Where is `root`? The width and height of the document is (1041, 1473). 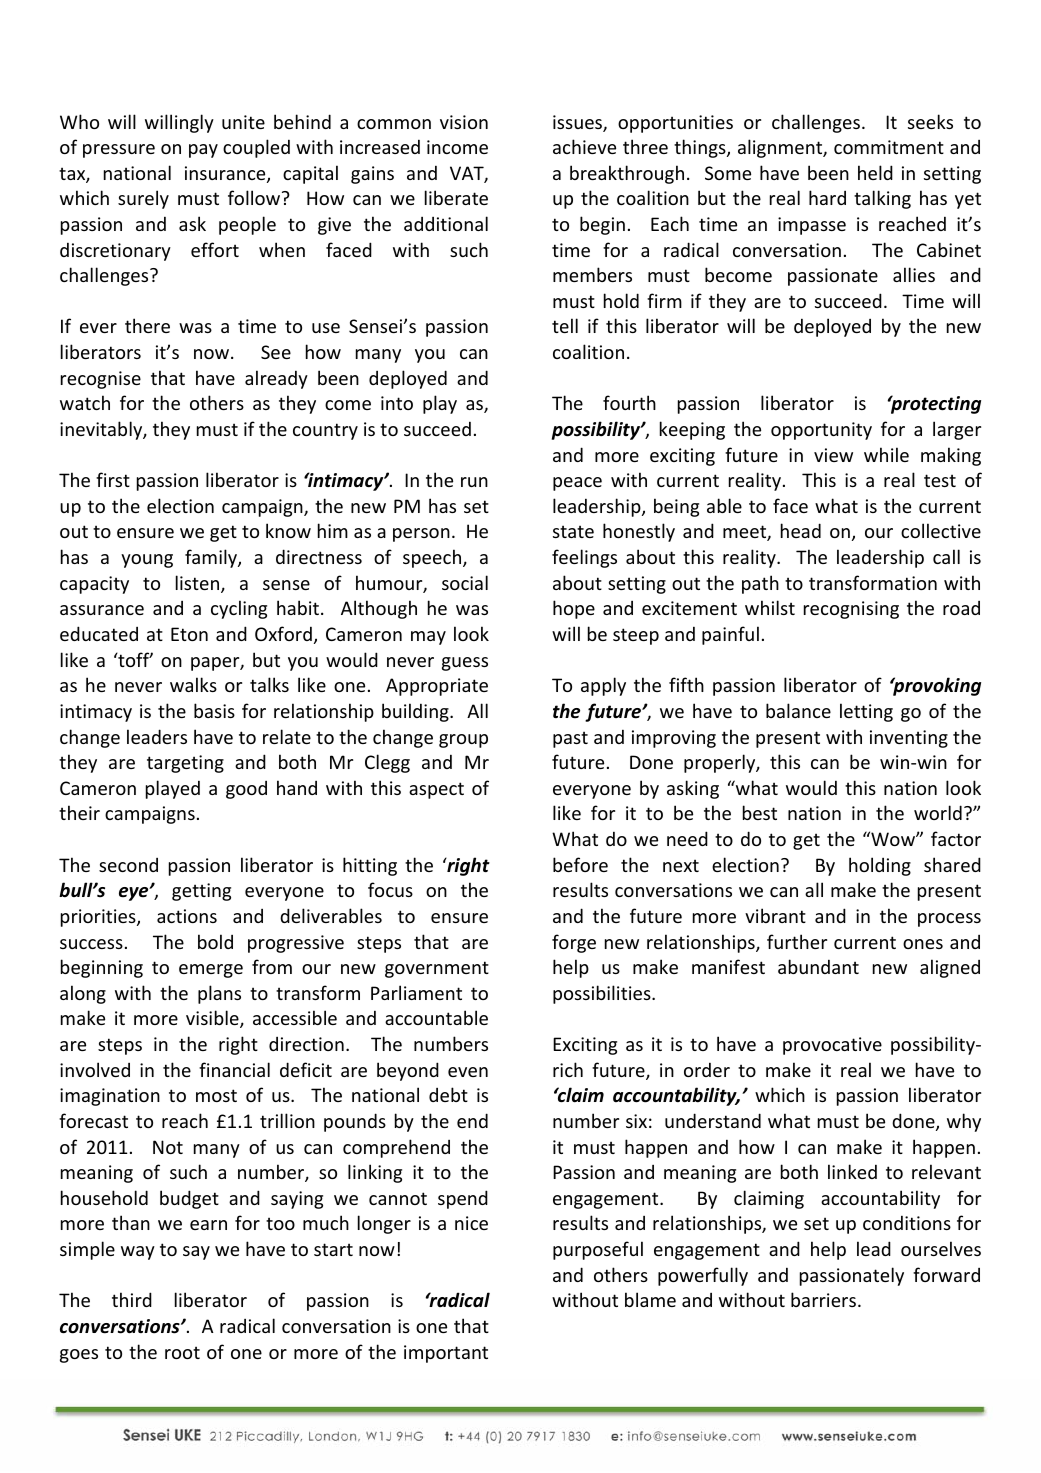
root is located at coordinates (182, 1352).
